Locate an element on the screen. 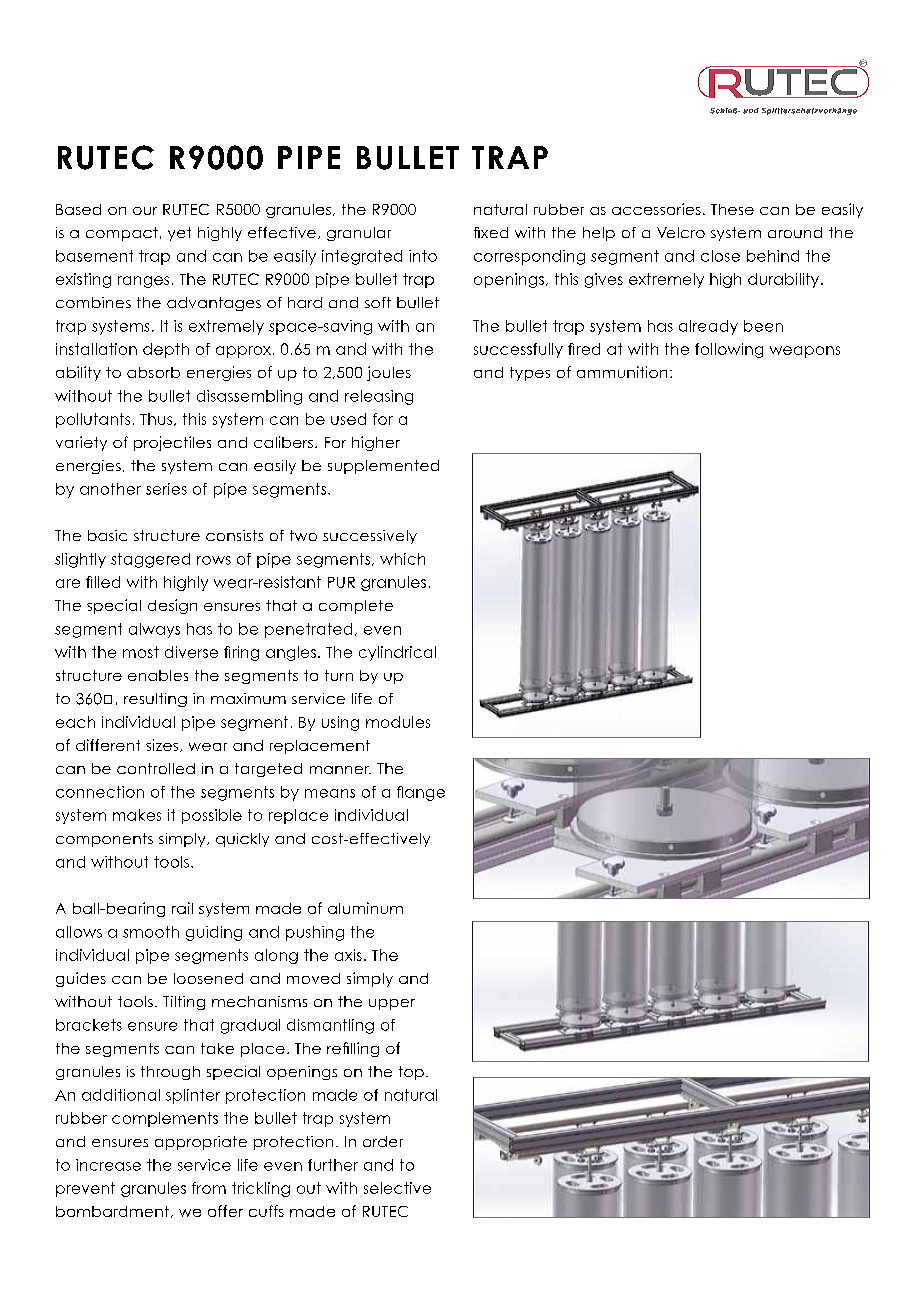  selective is located at coordinates (397, 1188).
